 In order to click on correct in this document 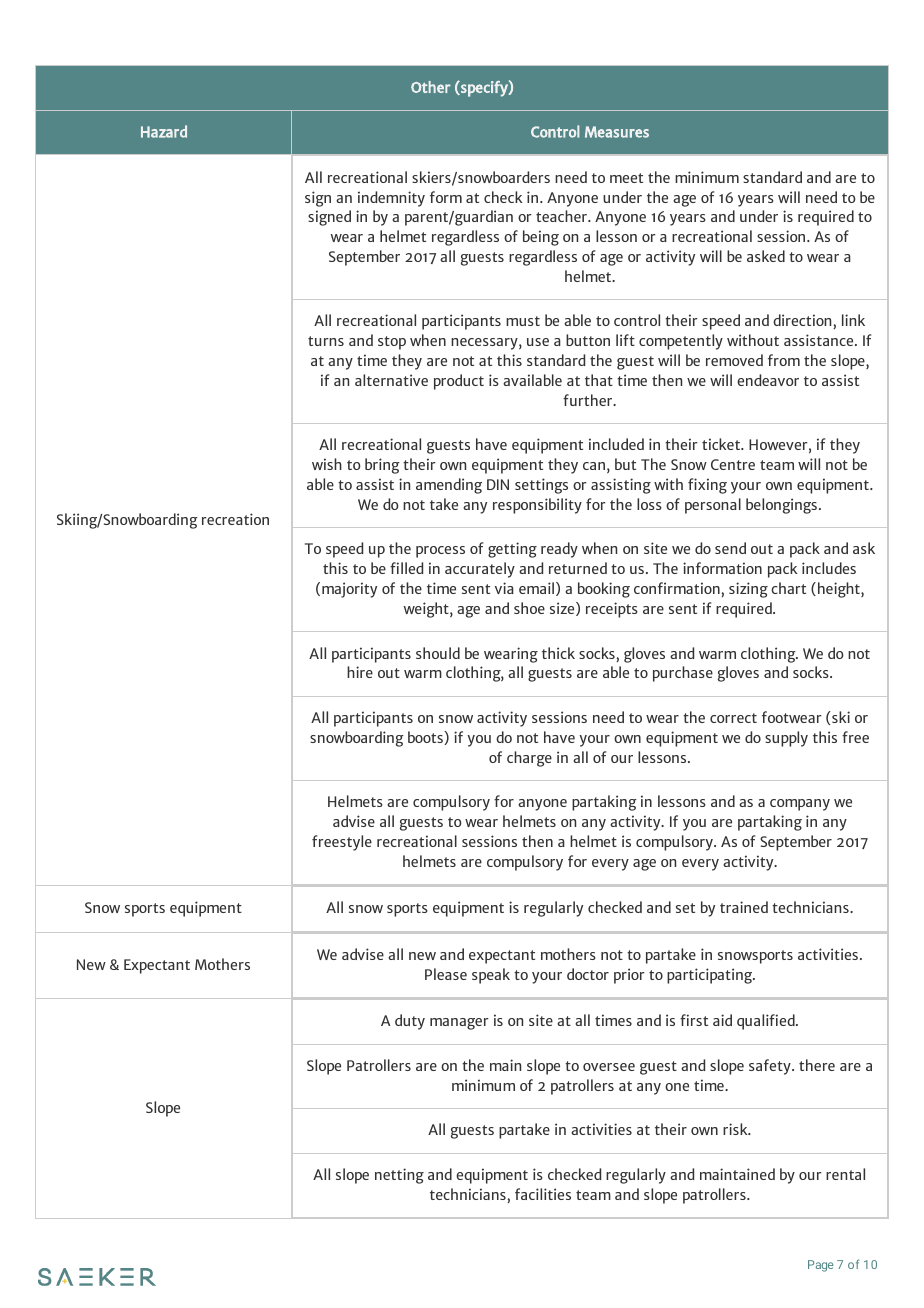, I will do `click(733, 718)`.
